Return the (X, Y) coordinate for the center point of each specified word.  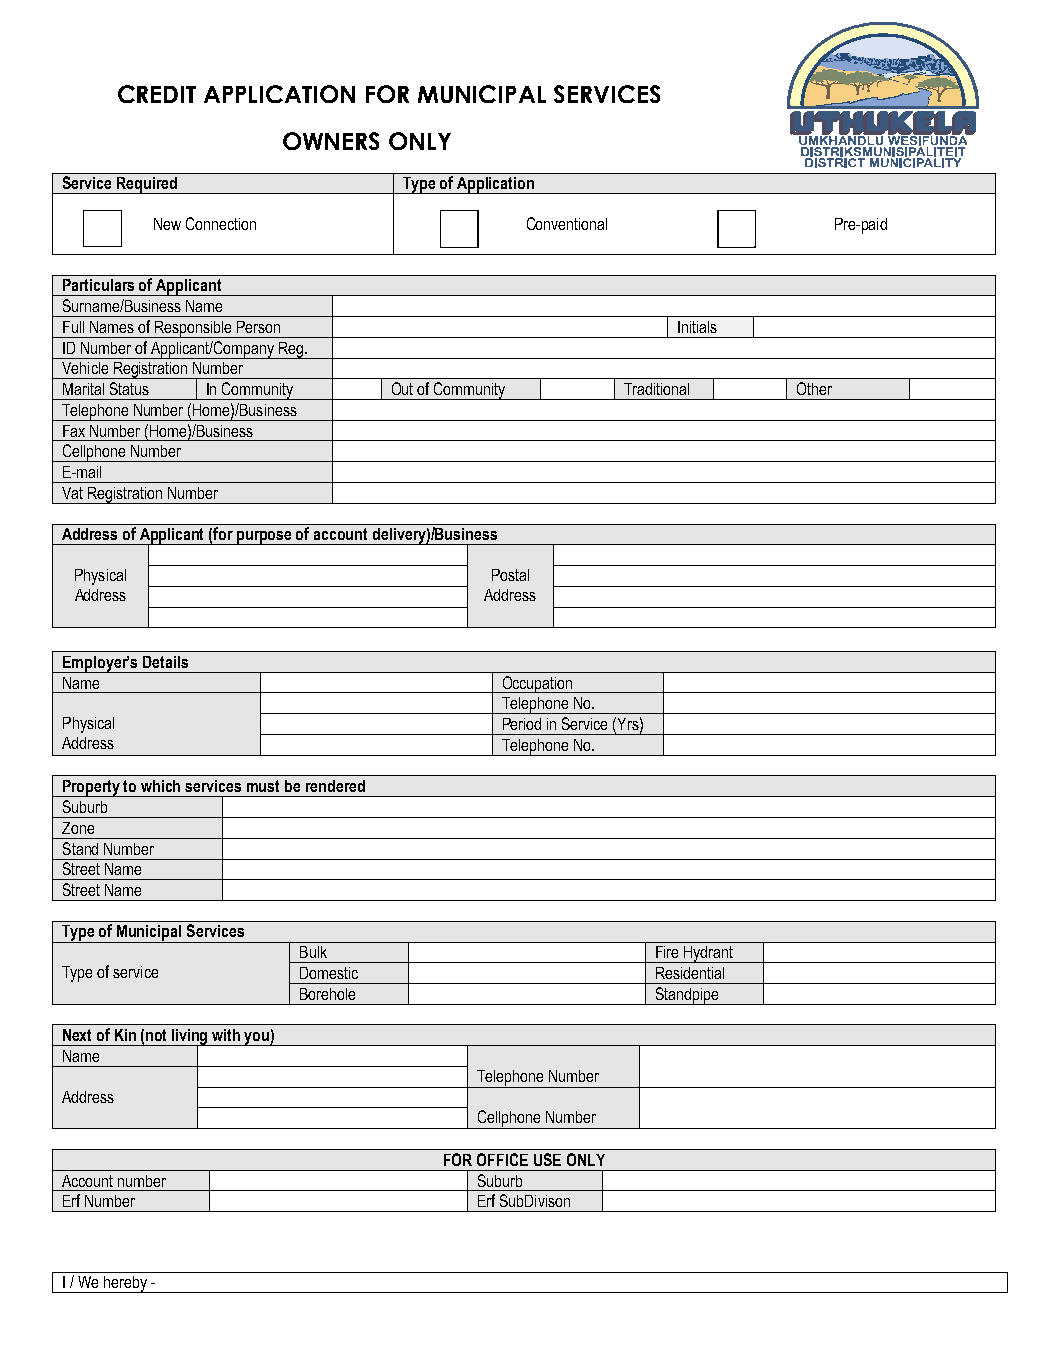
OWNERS (331, 141)
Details (165, 662)
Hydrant (708, 954)
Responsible (193, 329)
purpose (264, 538)
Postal (510, 575)
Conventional (567, 223)
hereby (125, 1284)
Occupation (537, 684)
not (156, 1035)
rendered (335, 786)
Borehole (327, 994)
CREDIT (157, 94)
